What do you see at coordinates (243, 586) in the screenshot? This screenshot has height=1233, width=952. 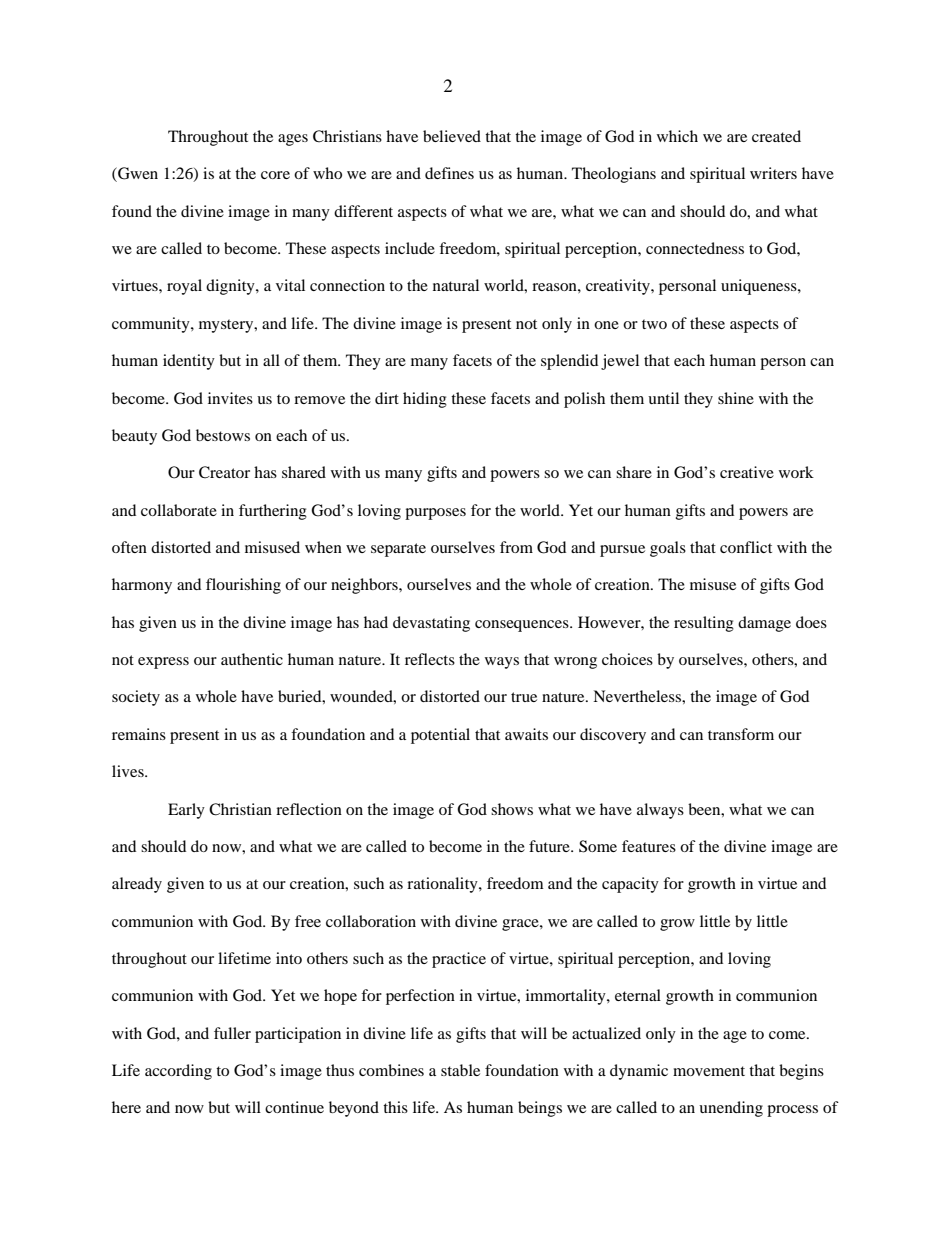 I see `flourishing` at bounding box center [243, 586].
